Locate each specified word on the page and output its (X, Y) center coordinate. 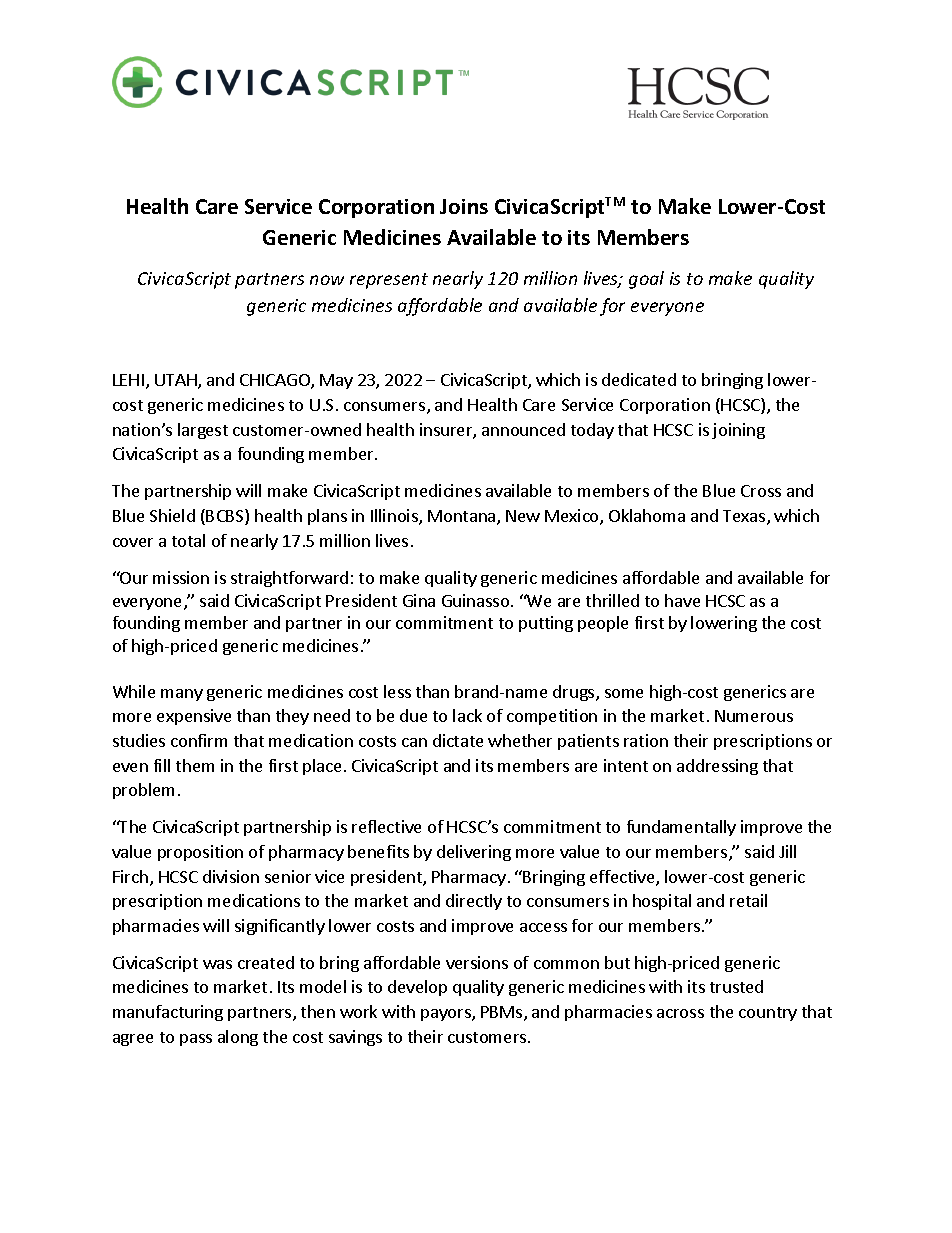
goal (646, 280)
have (682, 600)
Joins (464, 206)
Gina (419, 600)
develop (417, 988)
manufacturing (168, 1013)
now (327, 280)
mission (181, 577)
